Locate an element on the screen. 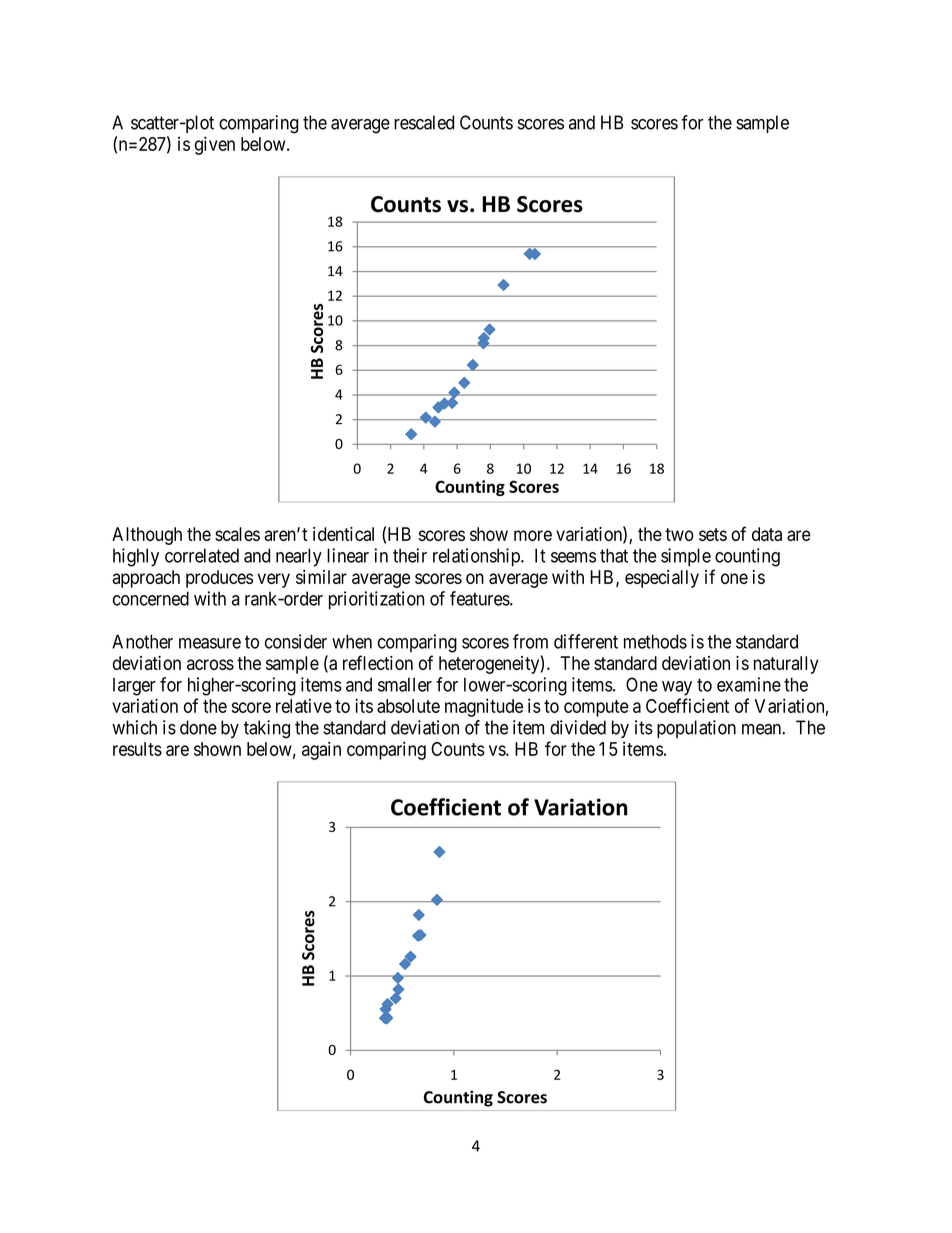 Image resolution: width=952 pixels, height=1233 pixels. rescaled is located at coordinates (424, 122).
